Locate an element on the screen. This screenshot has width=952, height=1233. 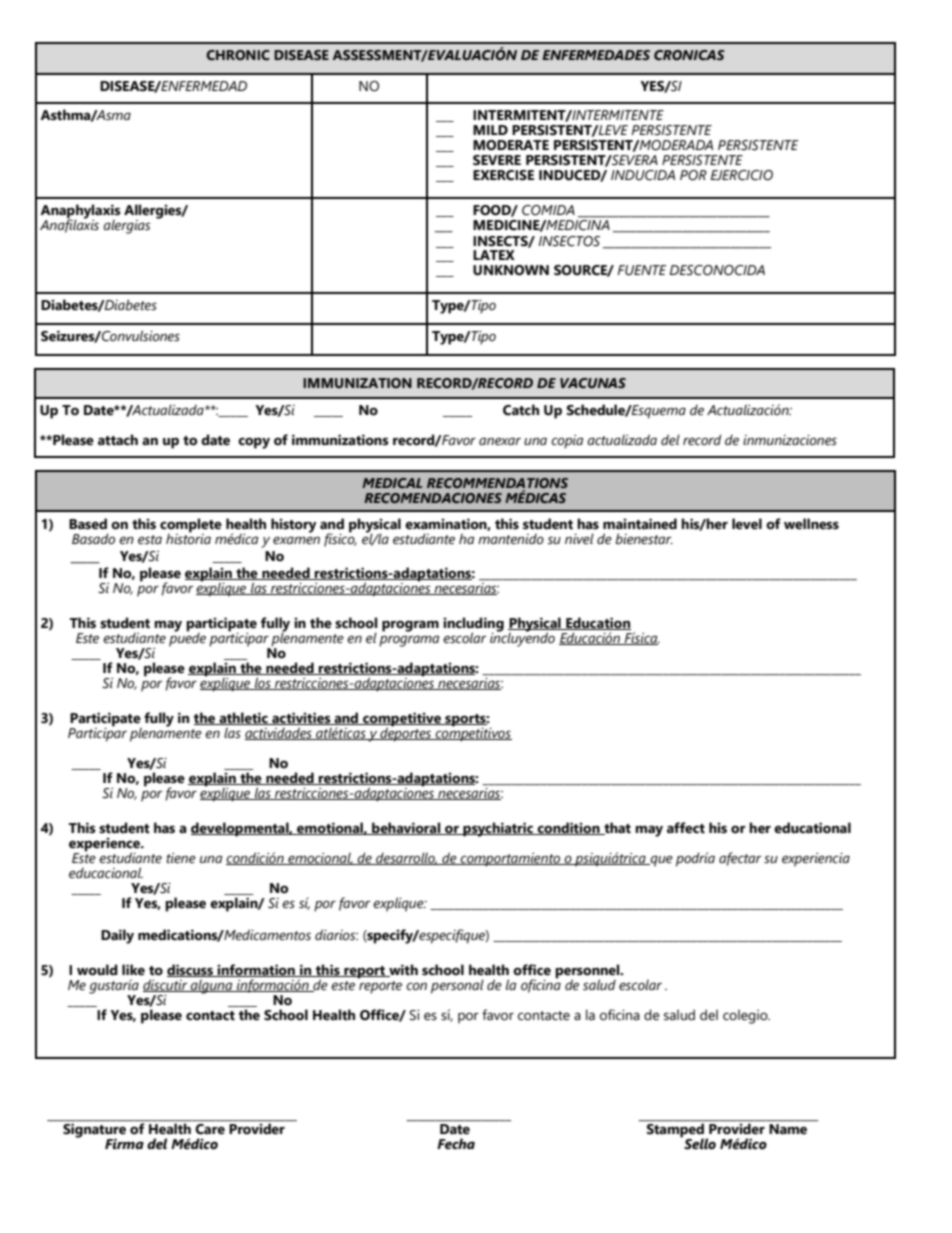
wellness is located at coordinates (811, 524).
